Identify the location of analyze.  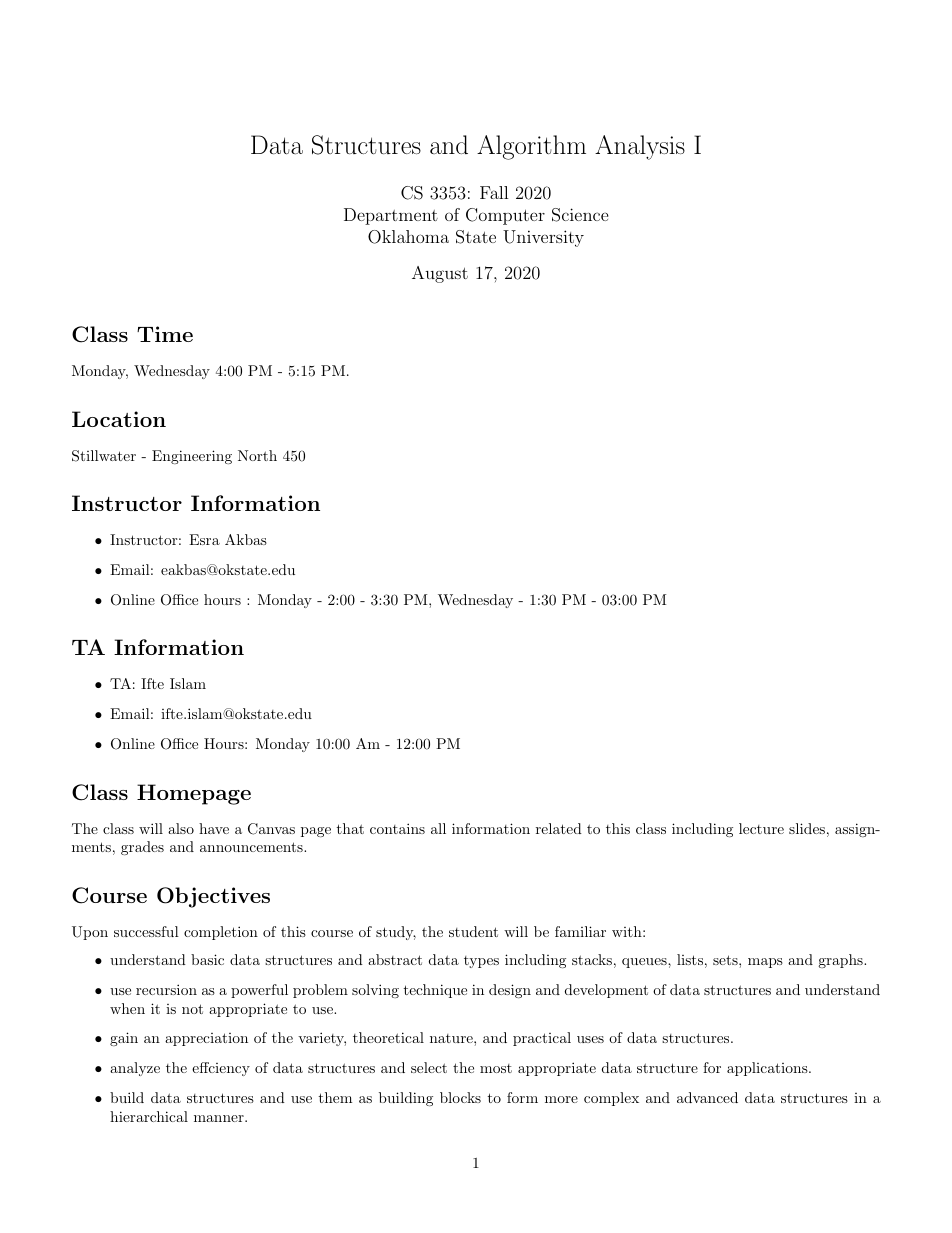
(135, 1069).
